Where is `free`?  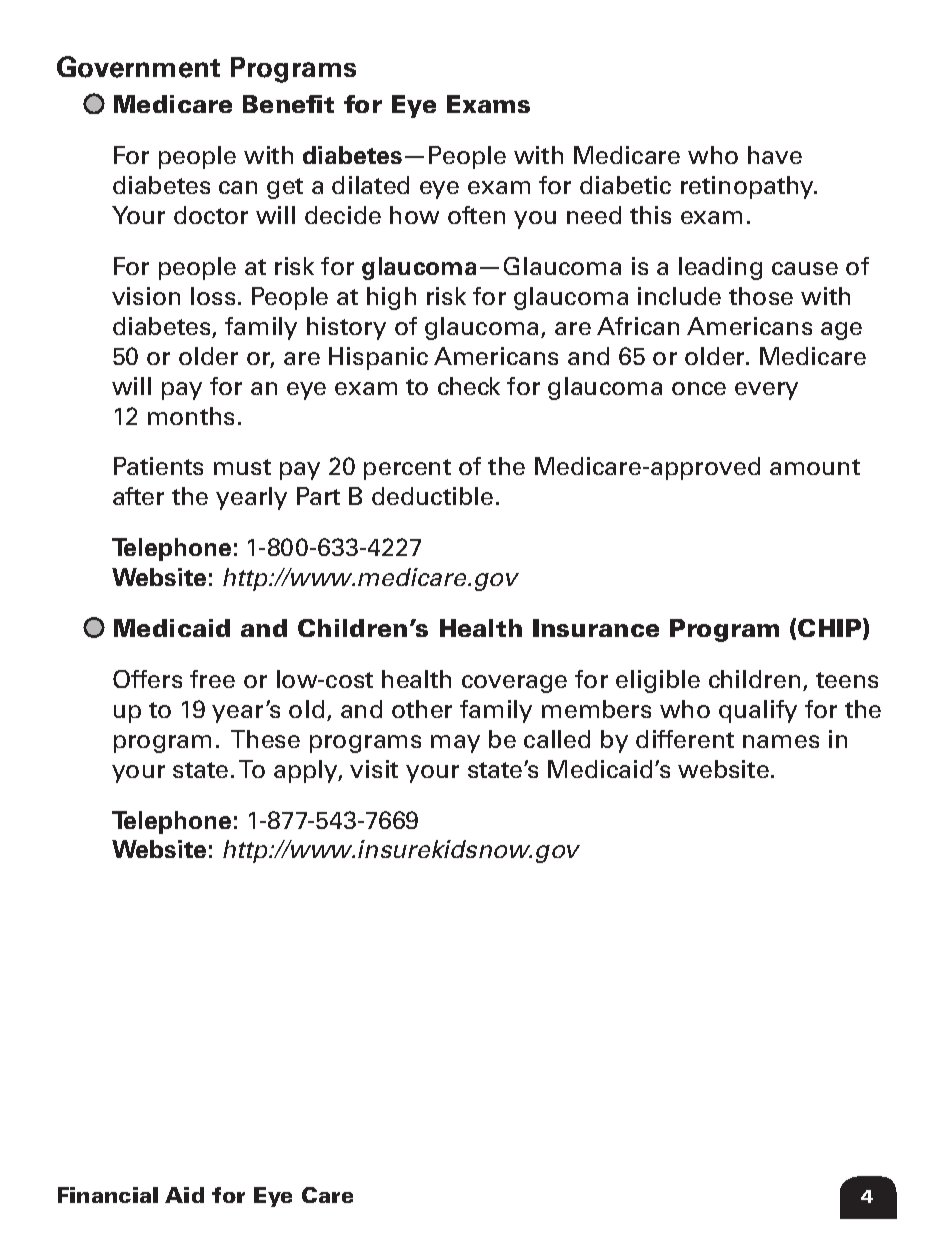 free is located at coordinates (212, 679).
